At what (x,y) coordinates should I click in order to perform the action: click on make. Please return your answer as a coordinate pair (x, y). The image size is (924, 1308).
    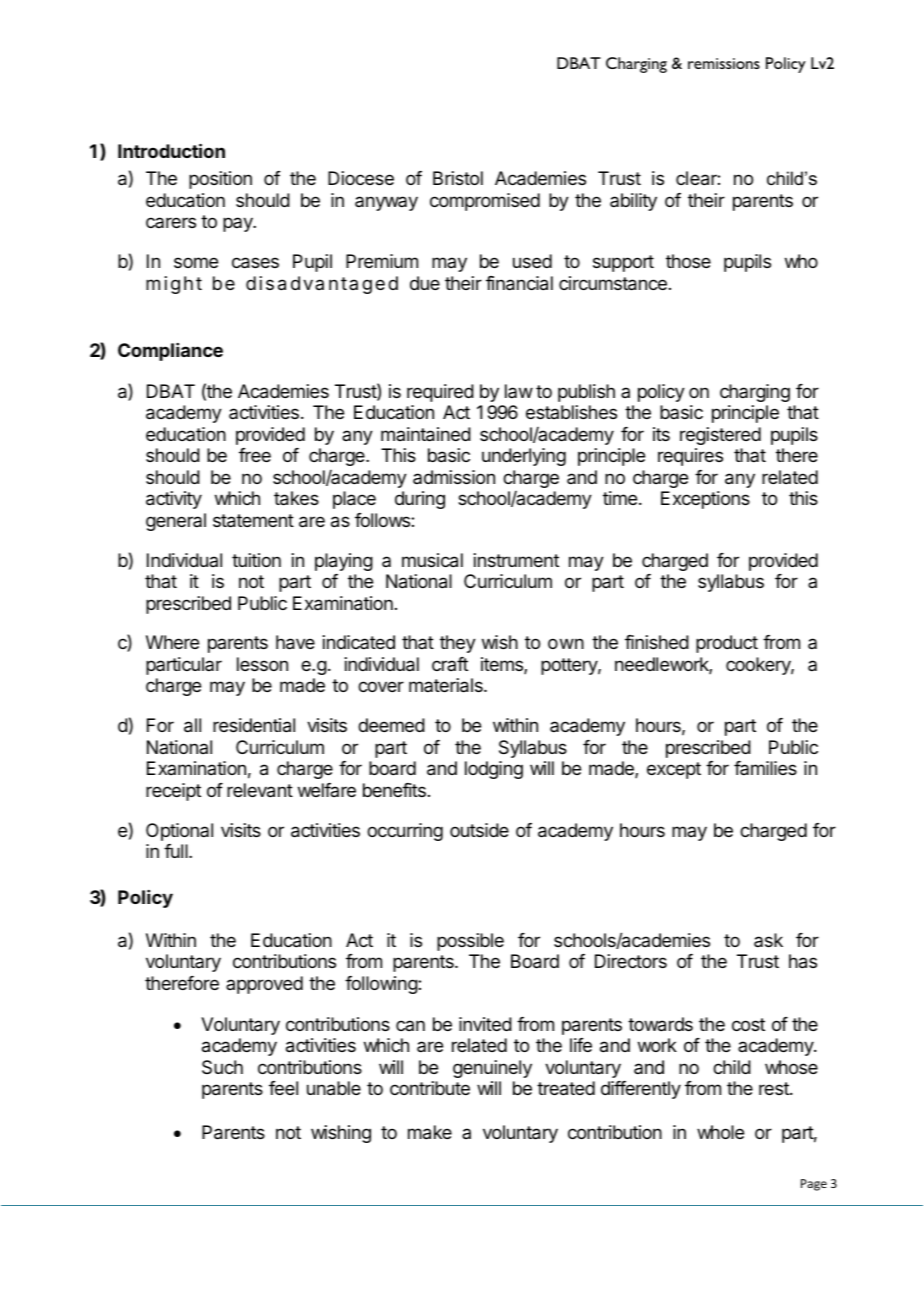
    Looking at the image, I should click on (430, 1132).
